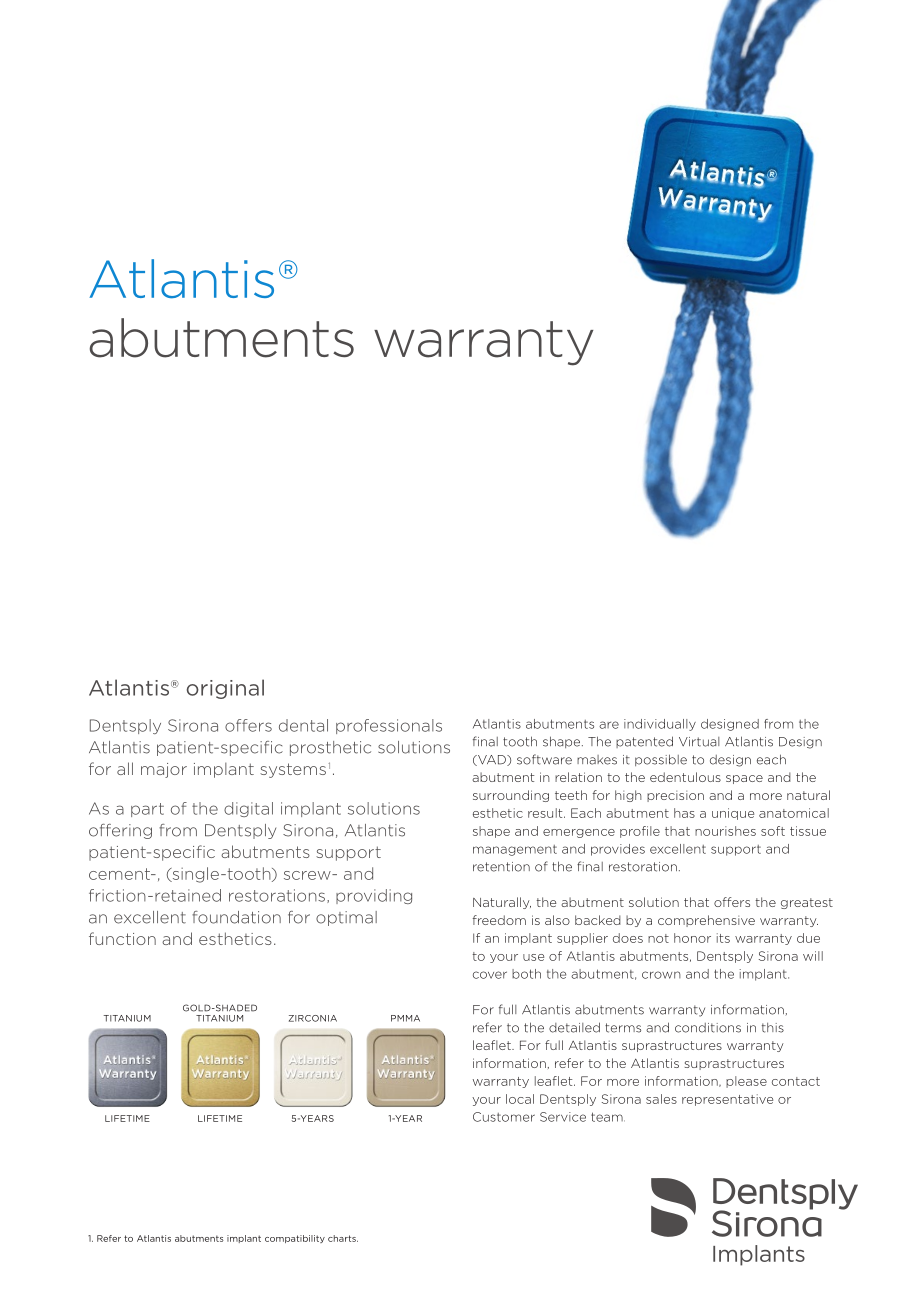 The image size is (924, 1308). I want to click on original, so click(225, 689).
